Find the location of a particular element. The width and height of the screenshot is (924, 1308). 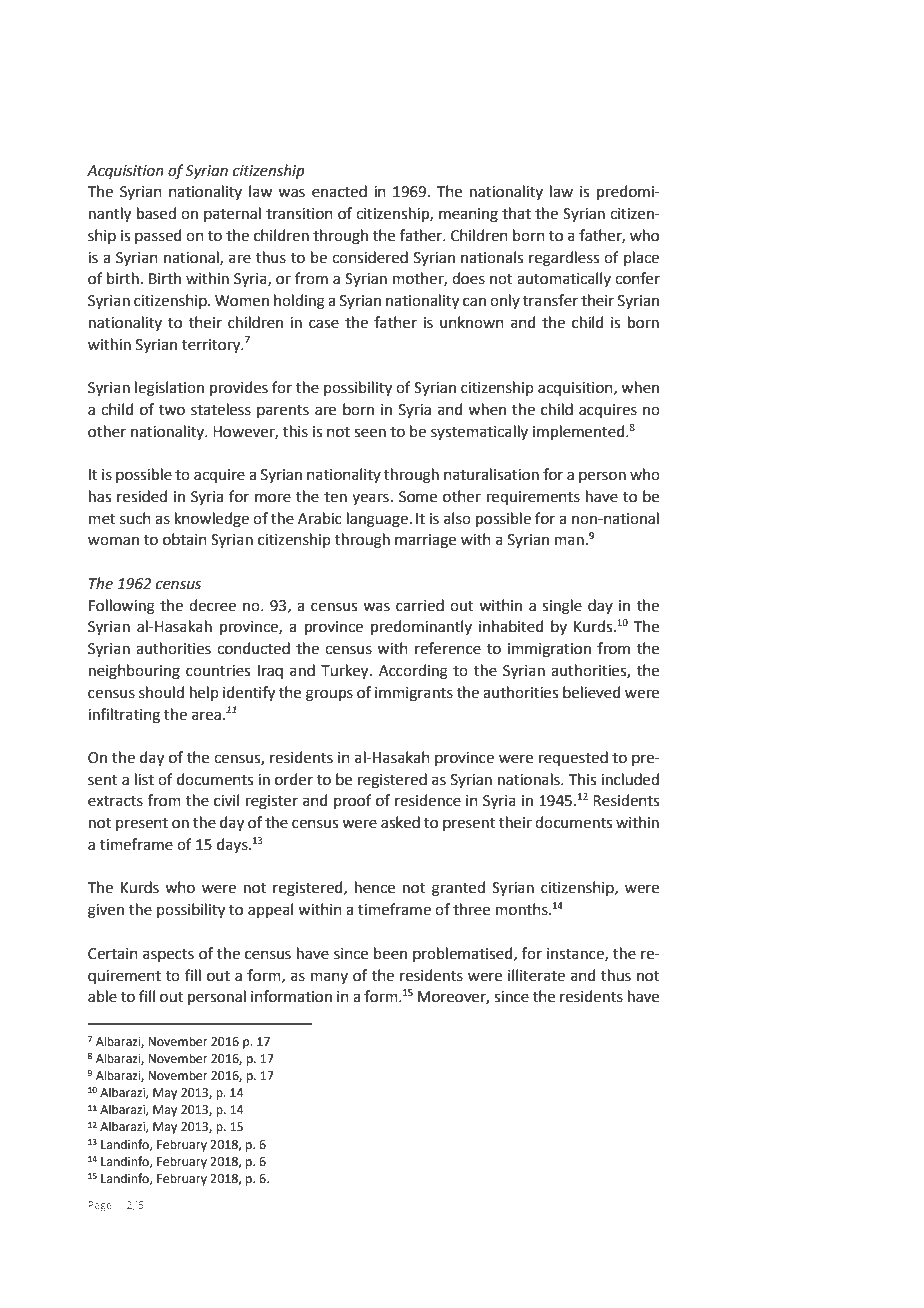

language is located at coordinates (377, 520).
